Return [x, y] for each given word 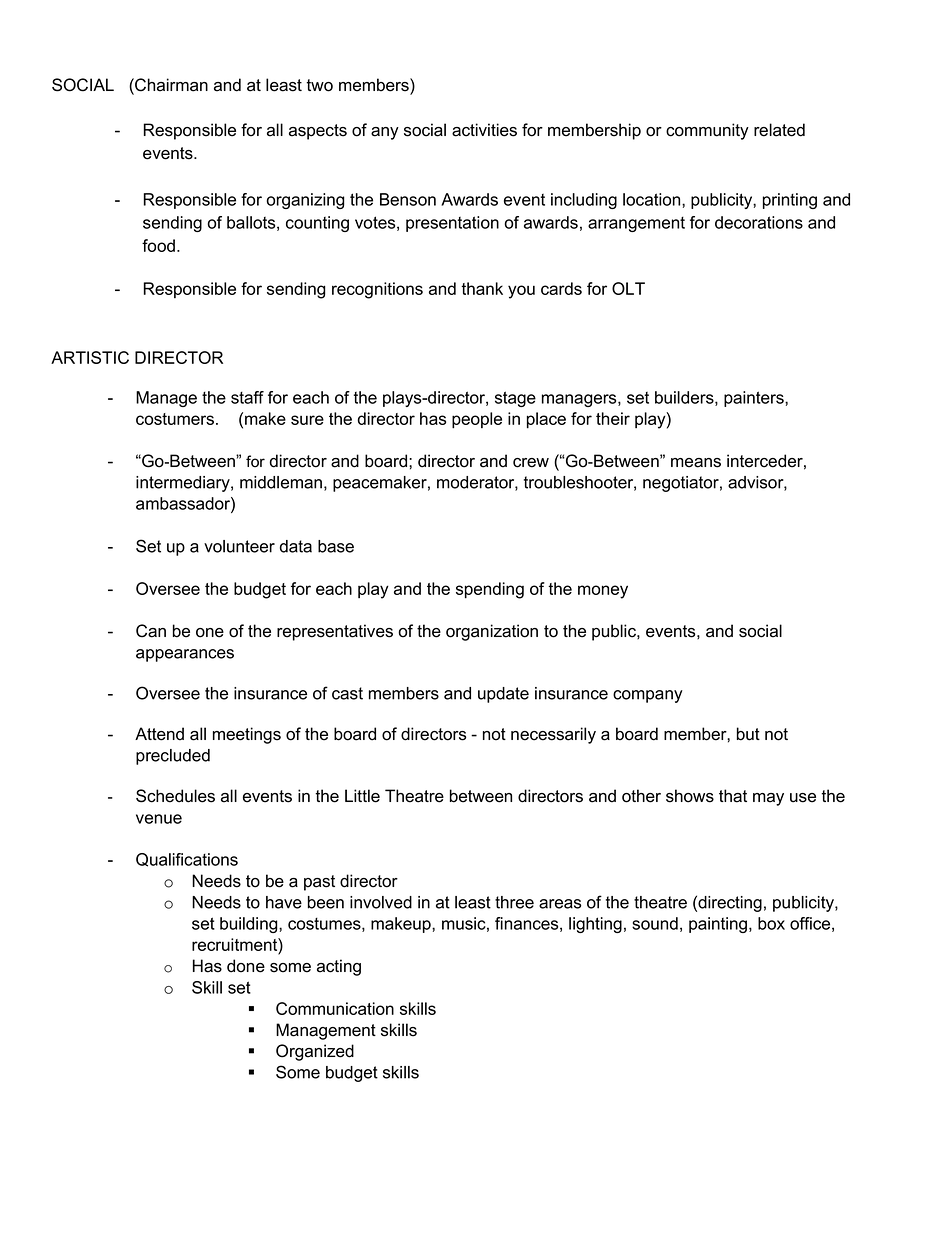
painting [719, 925]
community [707, 131]
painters [755, 399]
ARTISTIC [90, 357]
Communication [335, 1008]
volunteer [239, 546]
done [246, 966]
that [733, 796]
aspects [318, 132]
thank [482, 288]
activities [484, 130]
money [603, 592]
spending [490, 590]
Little [362, 796]
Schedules [175, 796]
